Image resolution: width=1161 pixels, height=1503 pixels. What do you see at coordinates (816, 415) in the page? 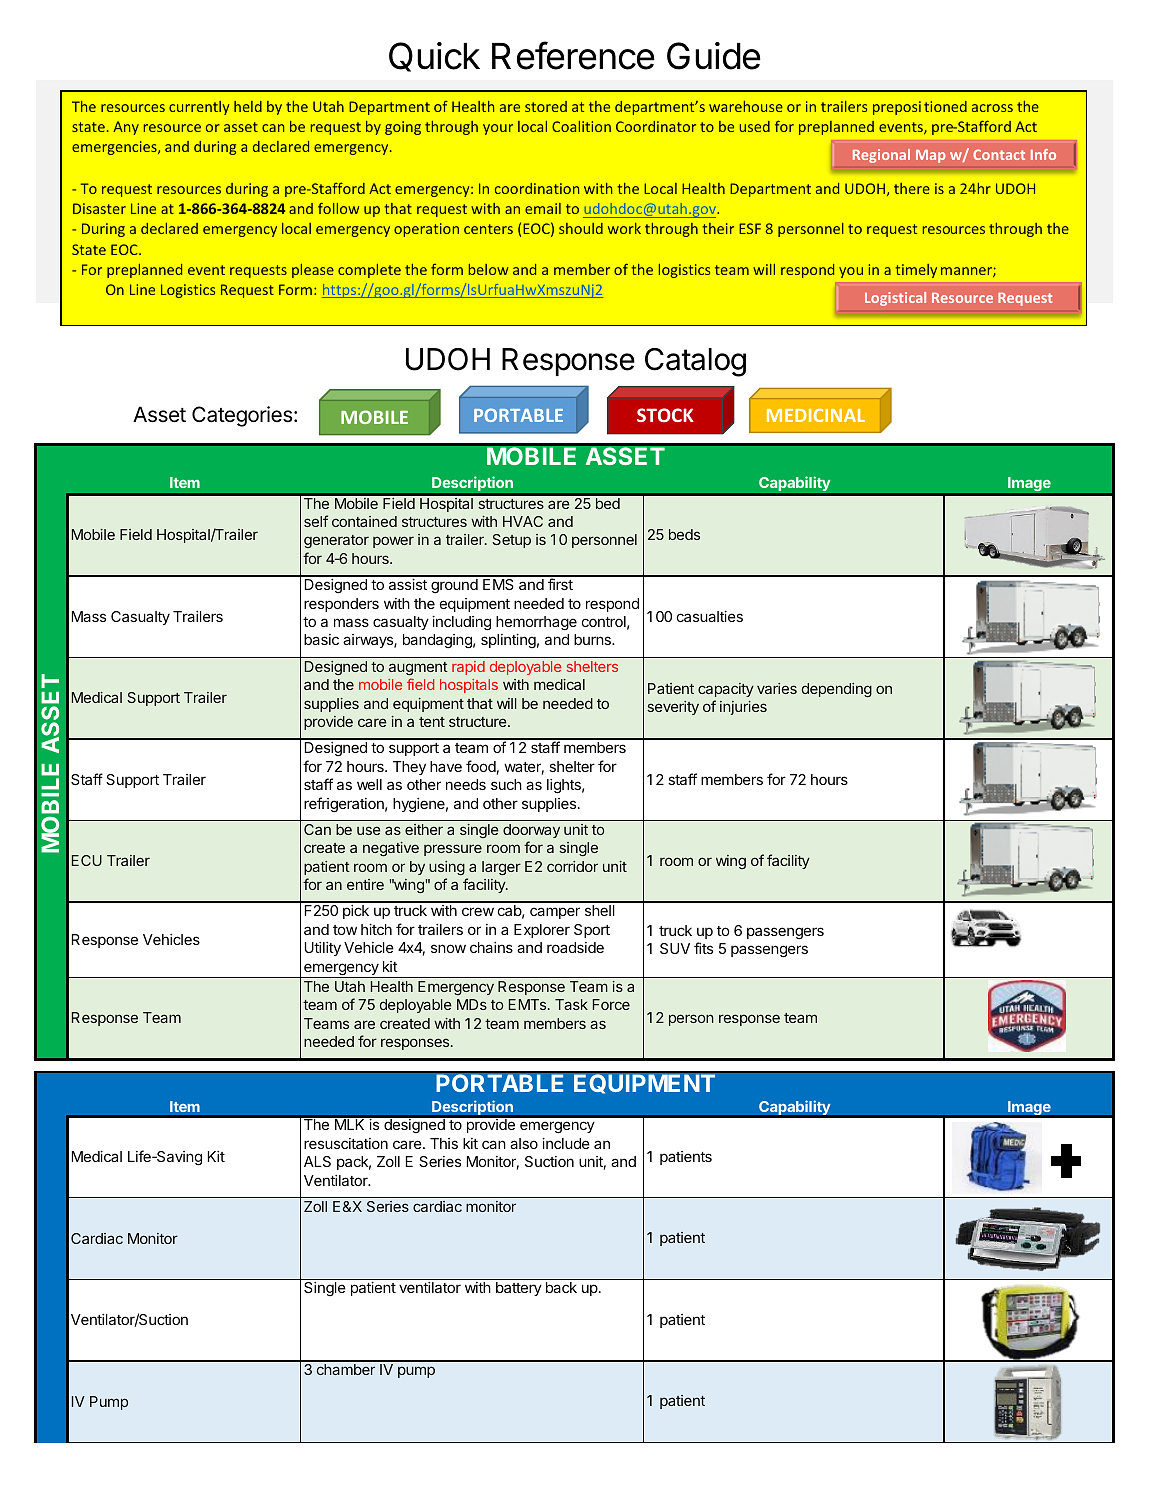
I see `MEDICINAL` at bounding box center [816, 415].
